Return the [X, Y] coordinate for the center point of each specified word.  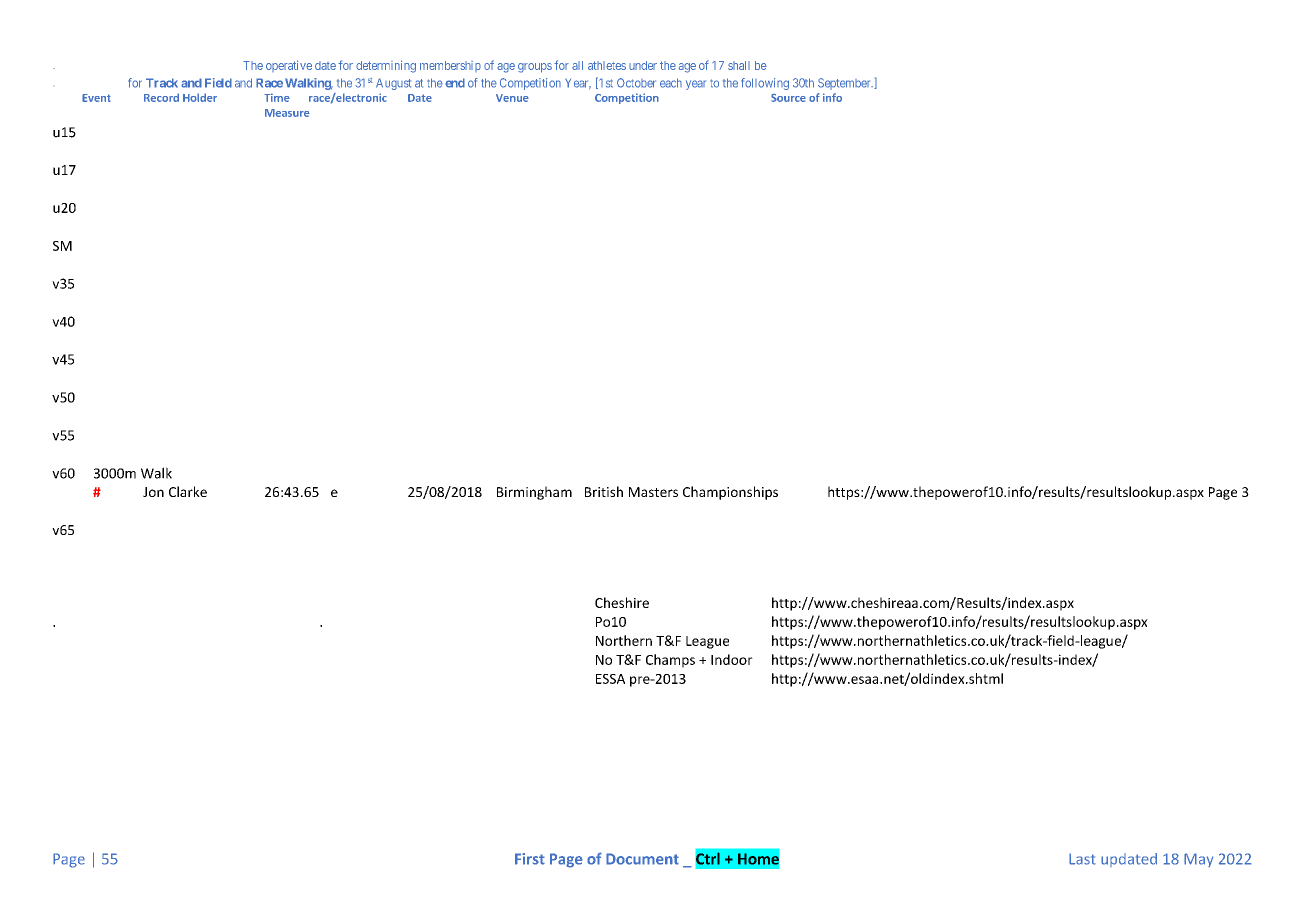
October [636, 83]
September [845, 84]
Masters [653, 492]
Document [642, 859]
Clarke [188, 491]
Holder [200, 97]
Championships [730, 493]
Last [1082, 859]
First [530, 859]
